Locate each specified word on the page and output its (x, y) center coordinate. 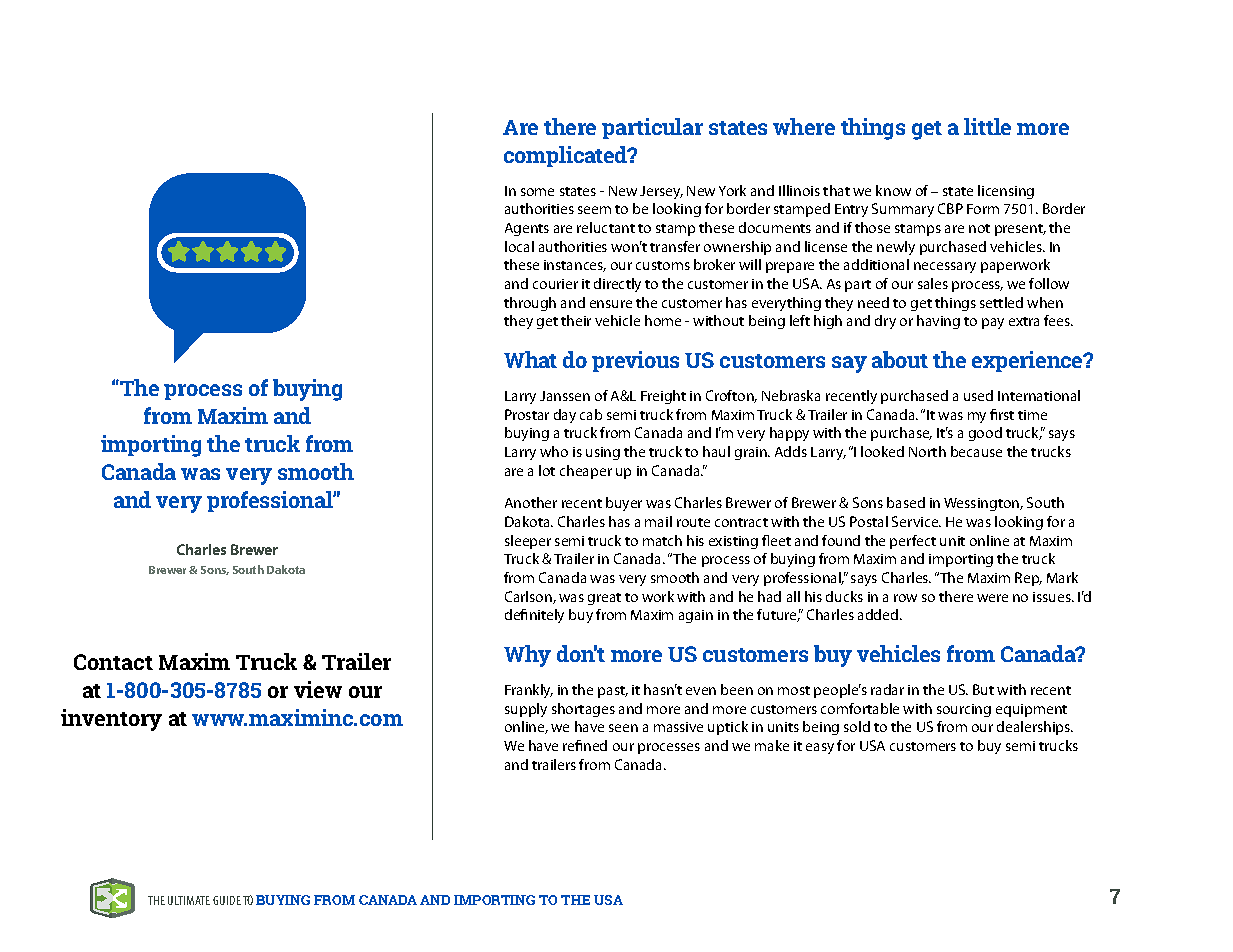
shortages (583, 710)
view (318, 689)
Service (916, 521)
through (530, 304)
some (537, 192)
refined (585, 745)
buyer (624, 504)
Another (531, 502)
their (576, 320)
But (983, 689)
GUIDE (227, 900)
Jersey (661, 192)
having (938, 322)
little (987, 126)
